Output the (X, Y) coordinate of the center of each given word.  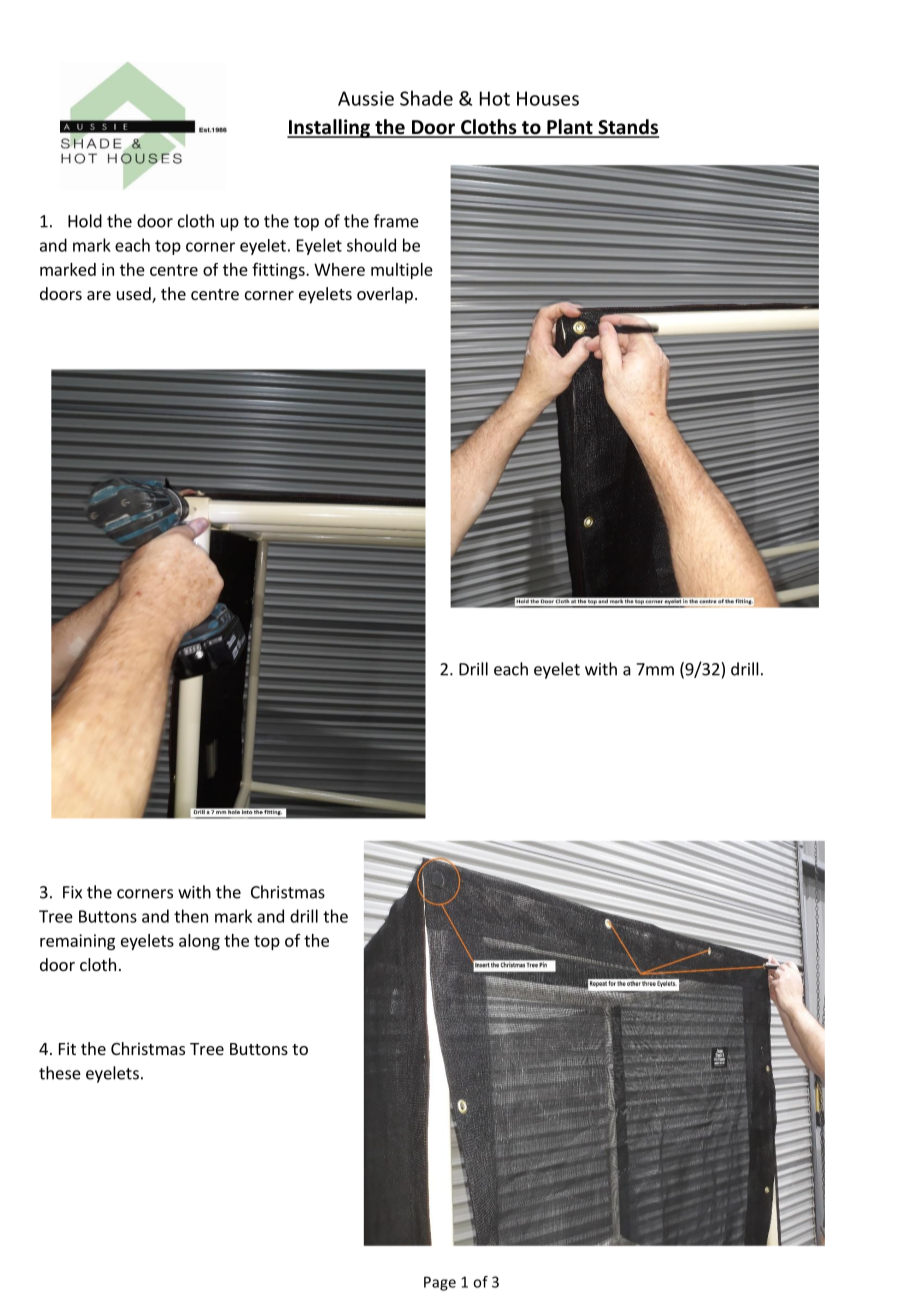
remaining (77, 942)
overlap (385, 295)
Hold (85, 221)
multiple (402, 271)
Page (440, 1283)
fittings (279, 271)
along (199, 942)
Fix (72, 892)
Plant (570, 128)
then (191, 916)
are (99, 295)
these (60, 1073)
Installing (329, 128)
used (135, 295)
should (371, 245)
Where (339, 269)
